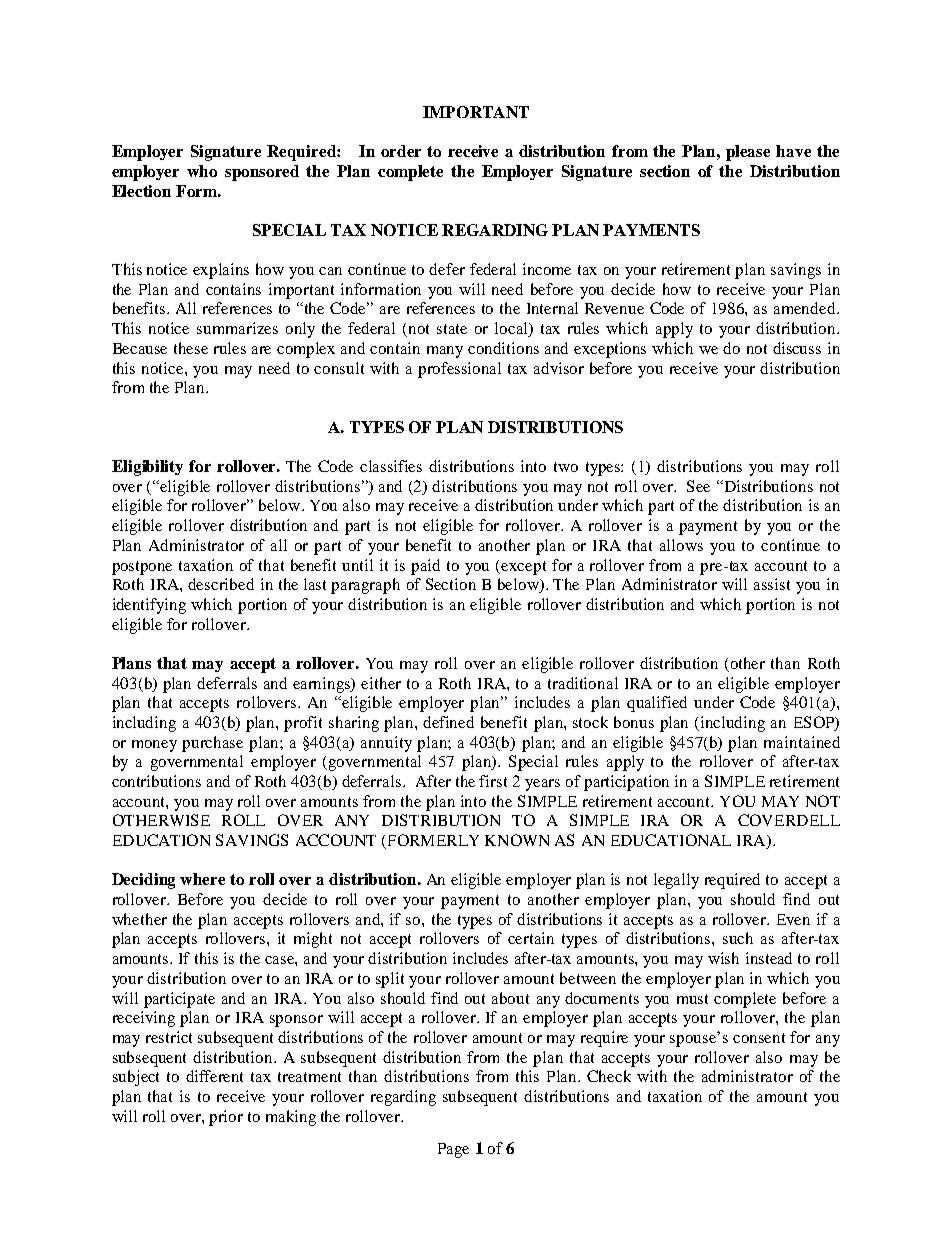 The image size is (952, 1233). Describe the element at coordinates (226, 1118) in the screenshot. I see `prior` at that location.
